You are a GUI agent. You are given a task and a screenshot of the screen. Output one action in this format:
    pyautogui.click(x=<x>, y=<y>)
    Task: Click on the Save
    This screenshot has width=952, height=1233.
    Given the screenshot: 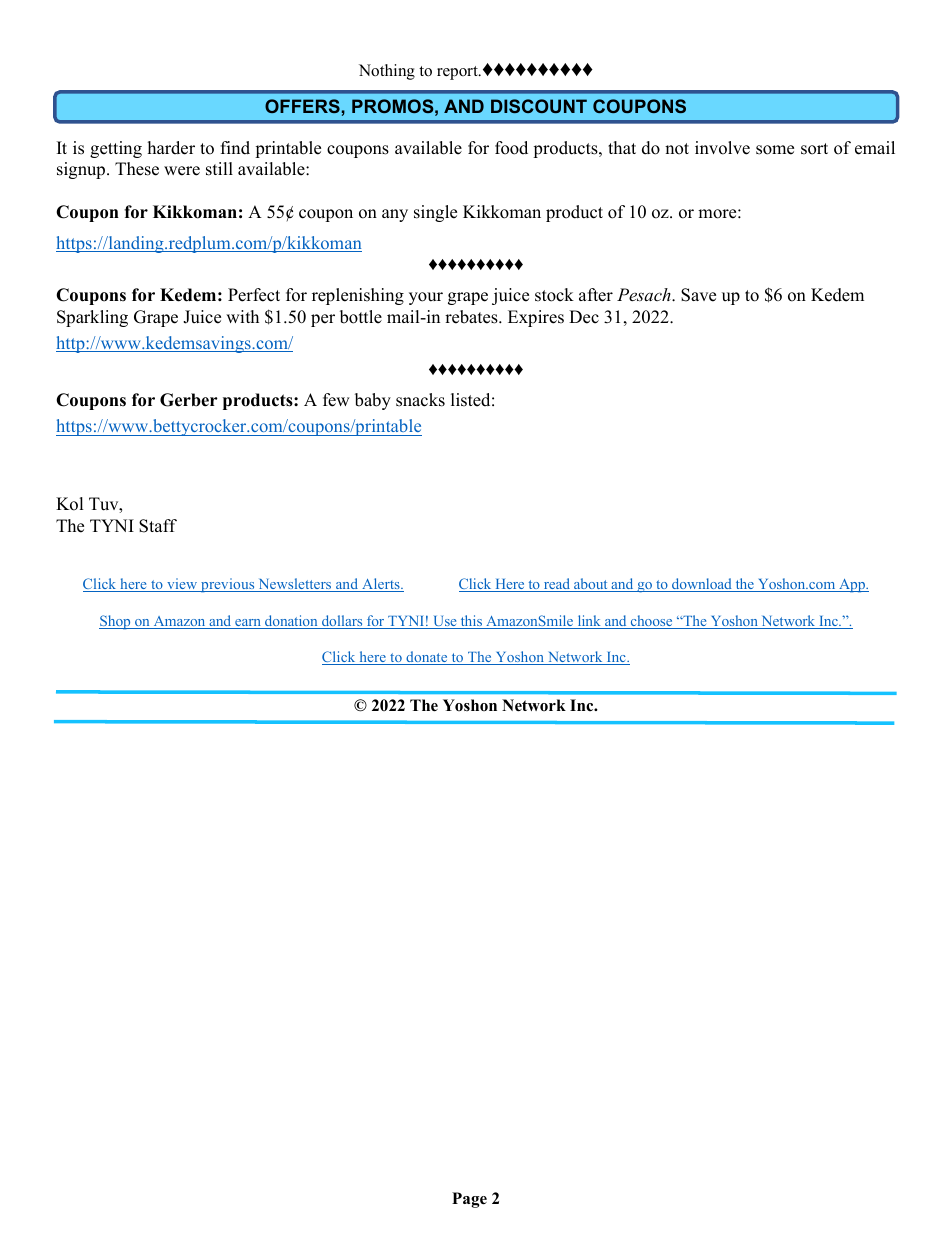 What is the action you would take?
    pyautogui.click(x=698, y=295)
